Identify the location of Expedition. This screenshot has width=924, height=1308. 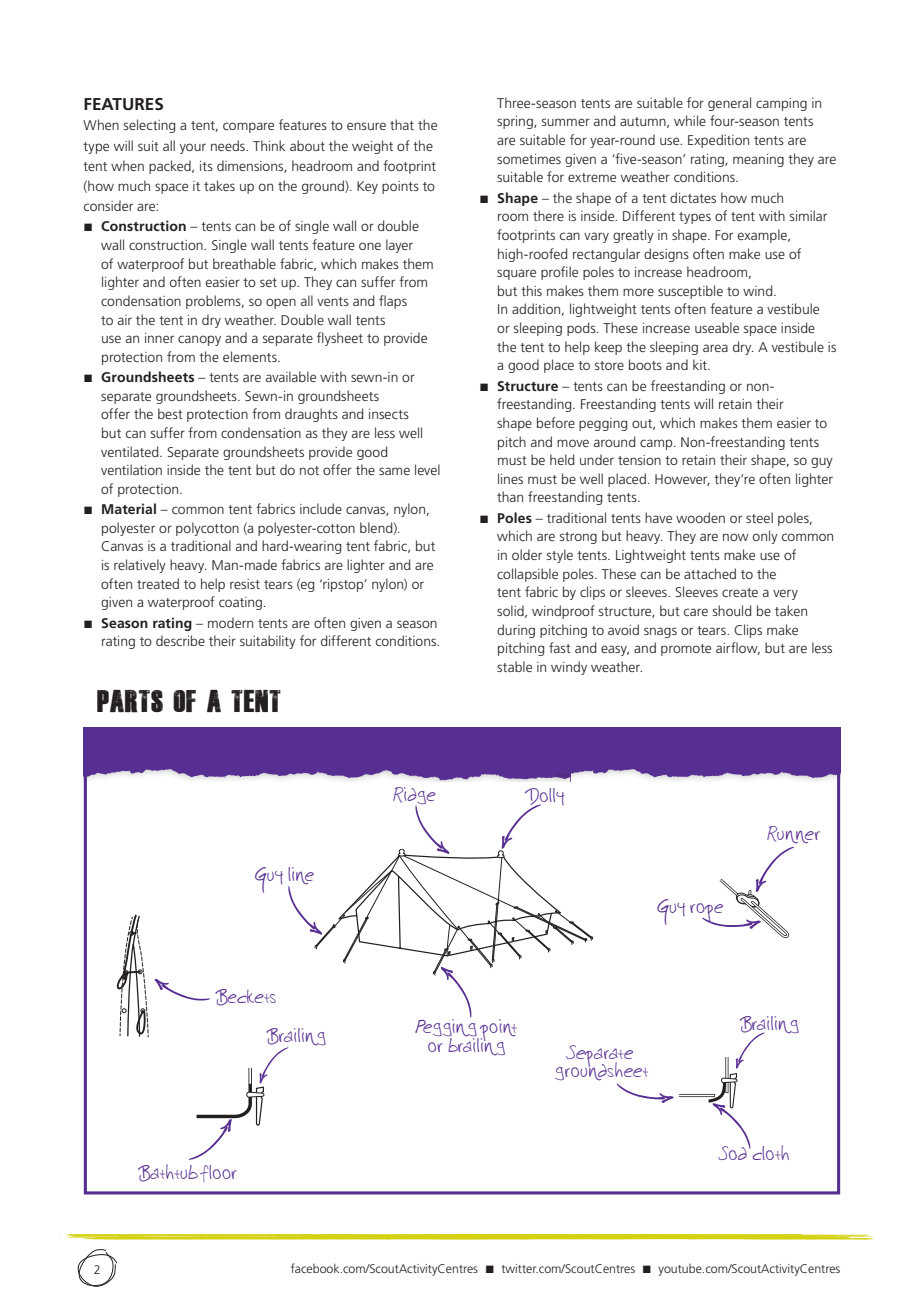
(718, 141).
